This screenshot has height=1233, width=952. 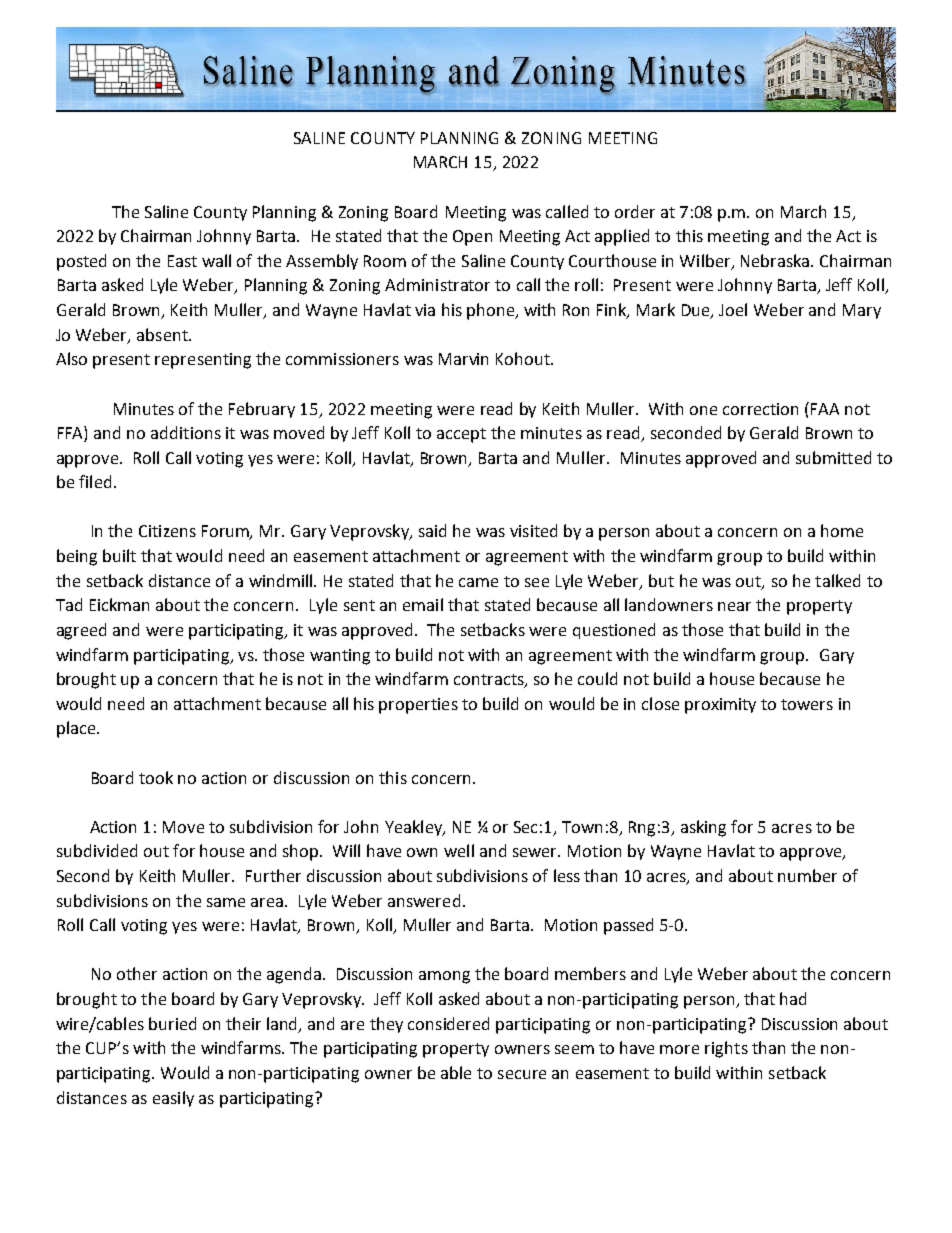 I want to click on correction, so click(x=760, y=409).
